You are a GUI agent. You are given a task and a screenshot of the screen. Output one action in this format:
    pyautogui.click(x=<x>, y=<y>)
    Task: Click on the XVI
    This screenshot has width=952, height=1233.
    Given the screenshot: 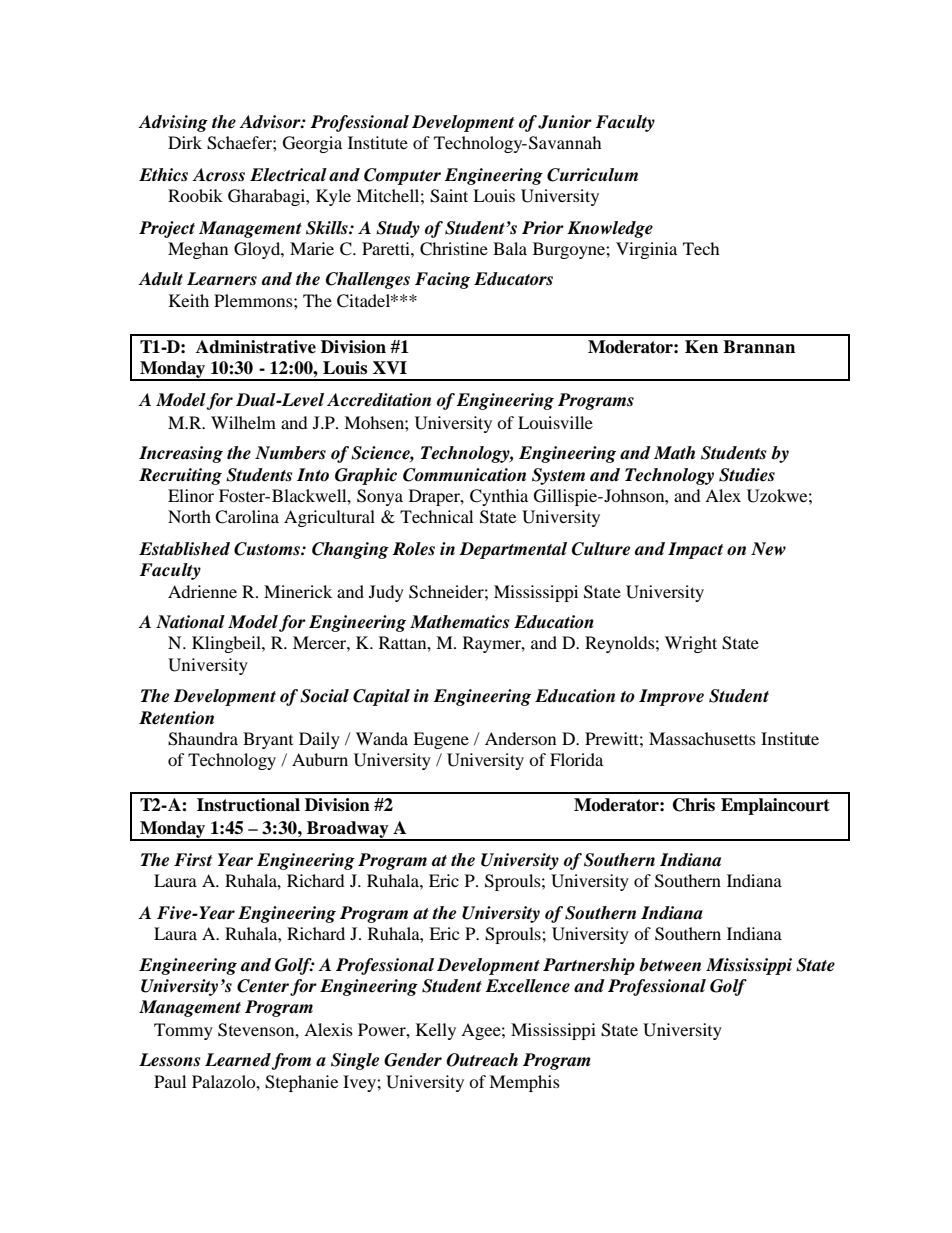 What is the action you would take?
    pyautogui.click(x=390, y=367)
